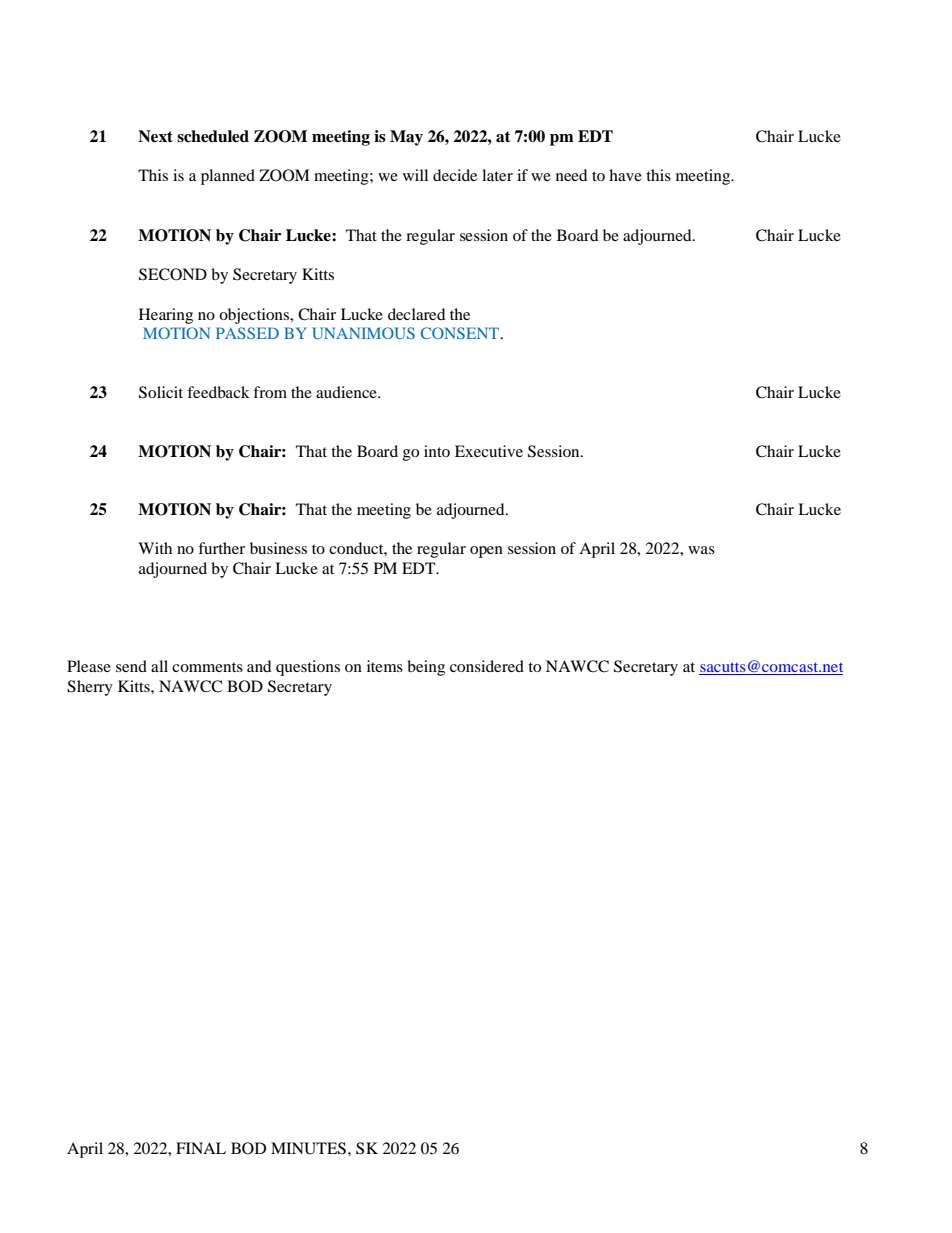 The height and width of the image is (1233, 952). Describe the element at coordinates (625, 175) in the image. I see `have` at that location.
